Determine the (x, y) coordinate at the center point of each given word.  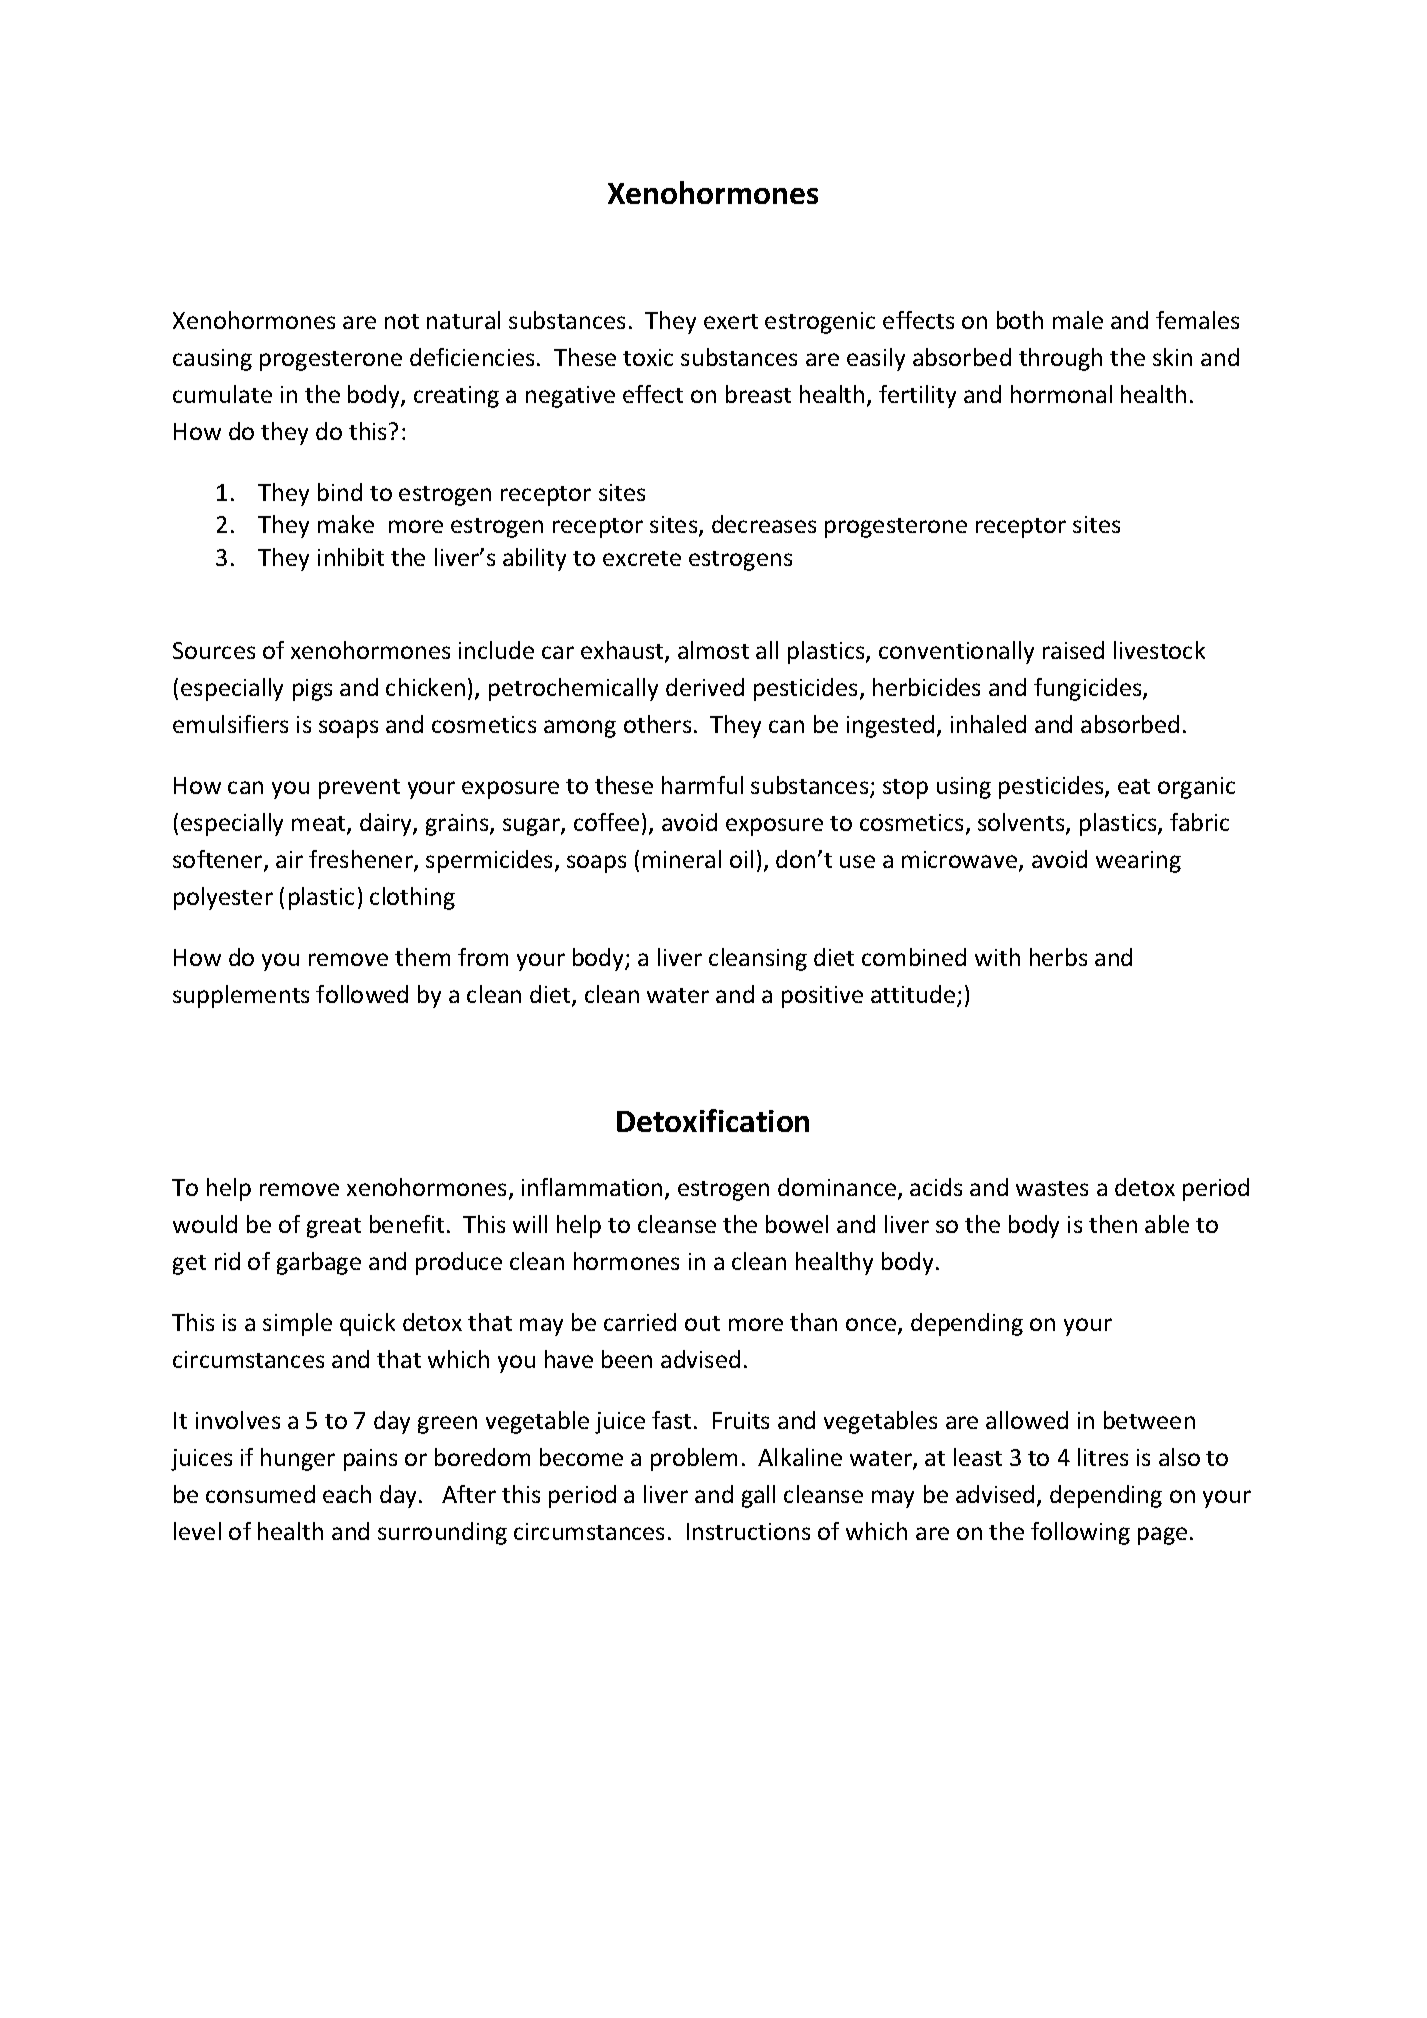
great (334, 1228)
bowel (797, 1224)
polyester (223, 898)
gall (758, 1496)
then (1113, 1224)
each (347, 1494)
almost (713, 650)
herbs (1058, 957)
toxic (648, 357)
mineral (682, 859)
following (1080, 1533)
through (1060, 359)
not (402, 321)
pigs (312, 690)
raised (1073, 650)
